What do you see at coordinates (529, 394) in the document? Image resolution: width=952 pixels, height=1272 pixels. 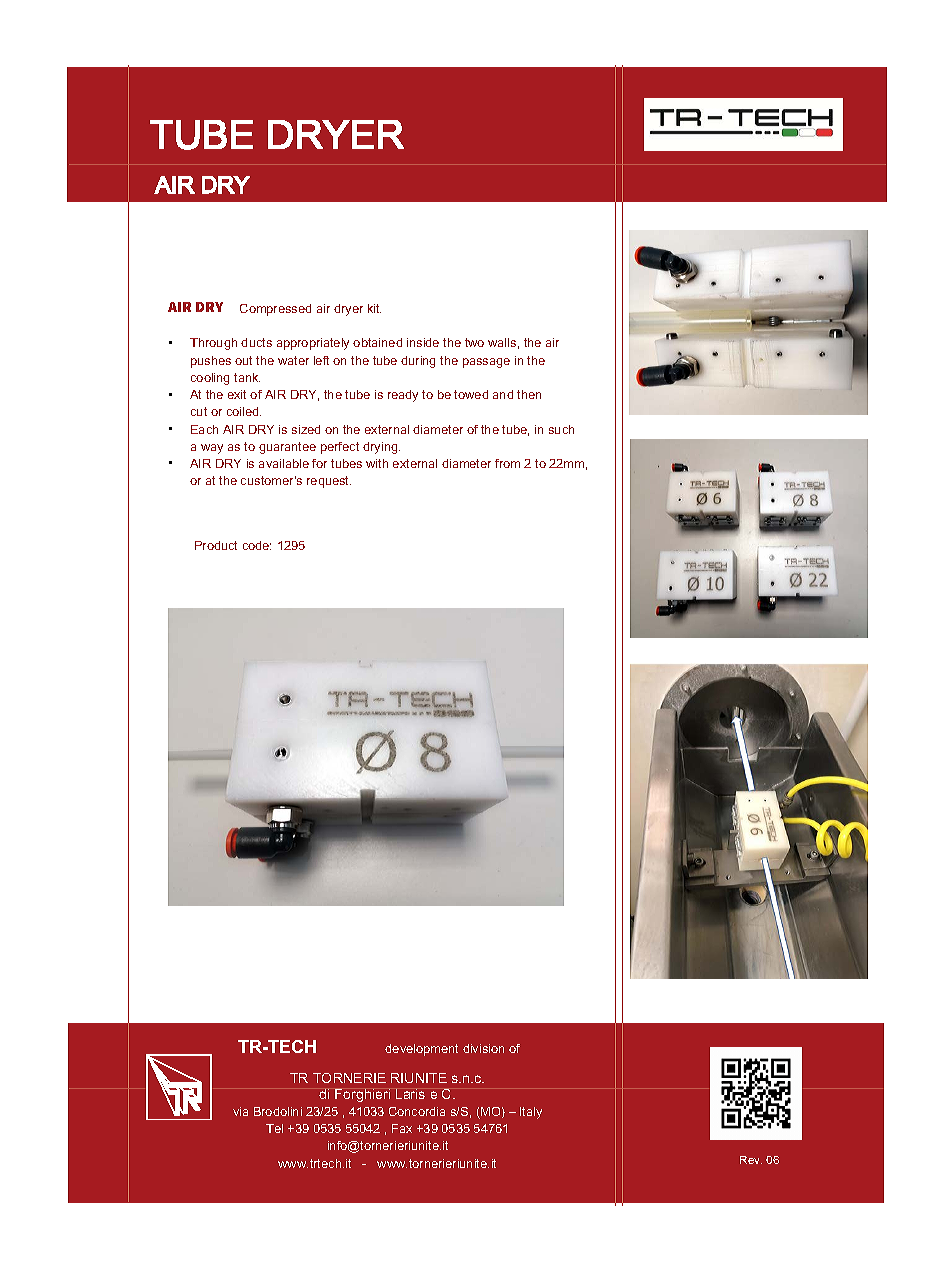 I see `then` at bounding box center [529, 394].
